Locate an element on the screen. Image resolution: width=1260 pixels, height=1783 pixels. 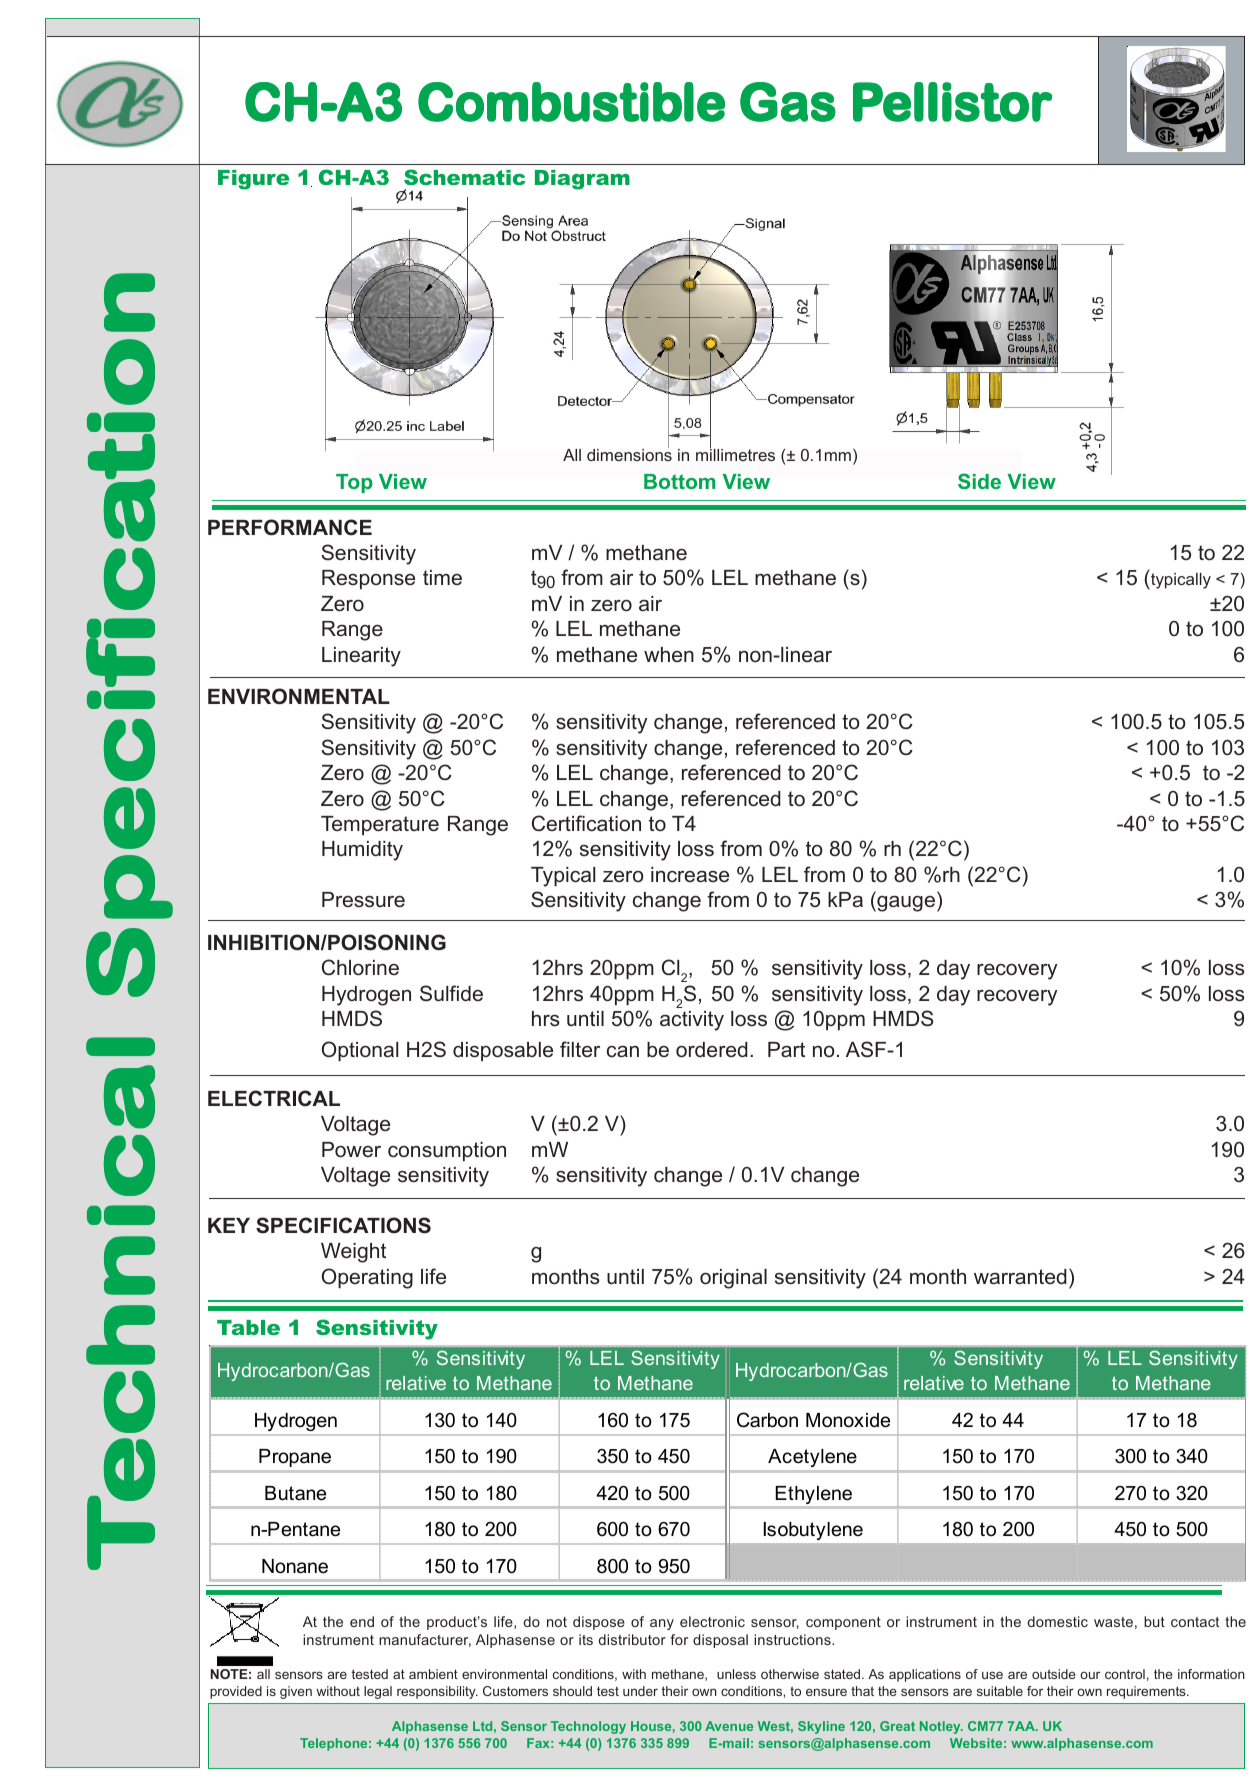
gauge is located at coordinates (905, 904).
